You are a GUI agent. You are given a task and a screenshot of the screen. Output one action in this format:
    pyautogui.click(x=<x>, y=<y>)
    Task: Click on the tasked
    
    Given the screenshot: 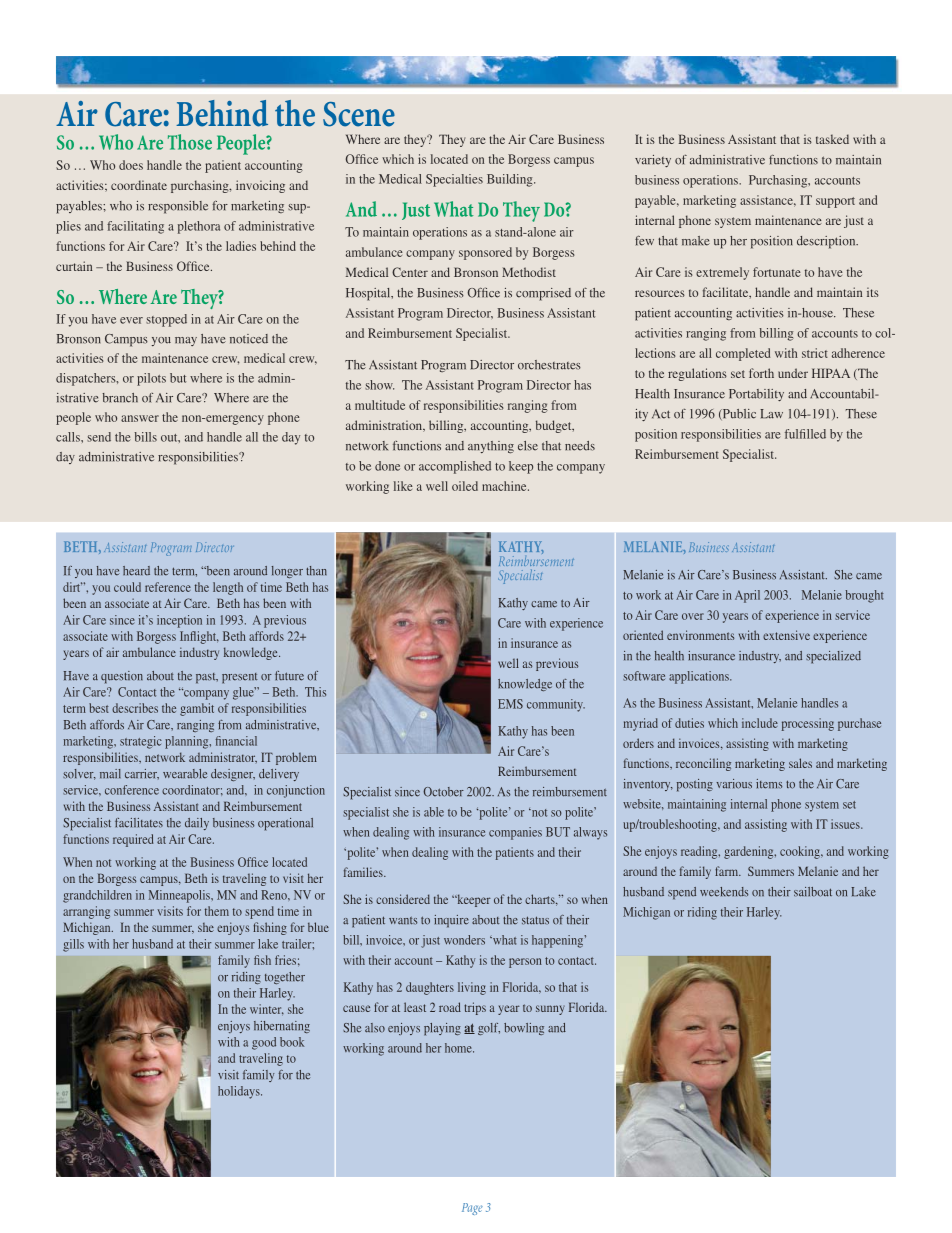 What is the action you would take?
    pyautogui.click(x=832, y=139)
